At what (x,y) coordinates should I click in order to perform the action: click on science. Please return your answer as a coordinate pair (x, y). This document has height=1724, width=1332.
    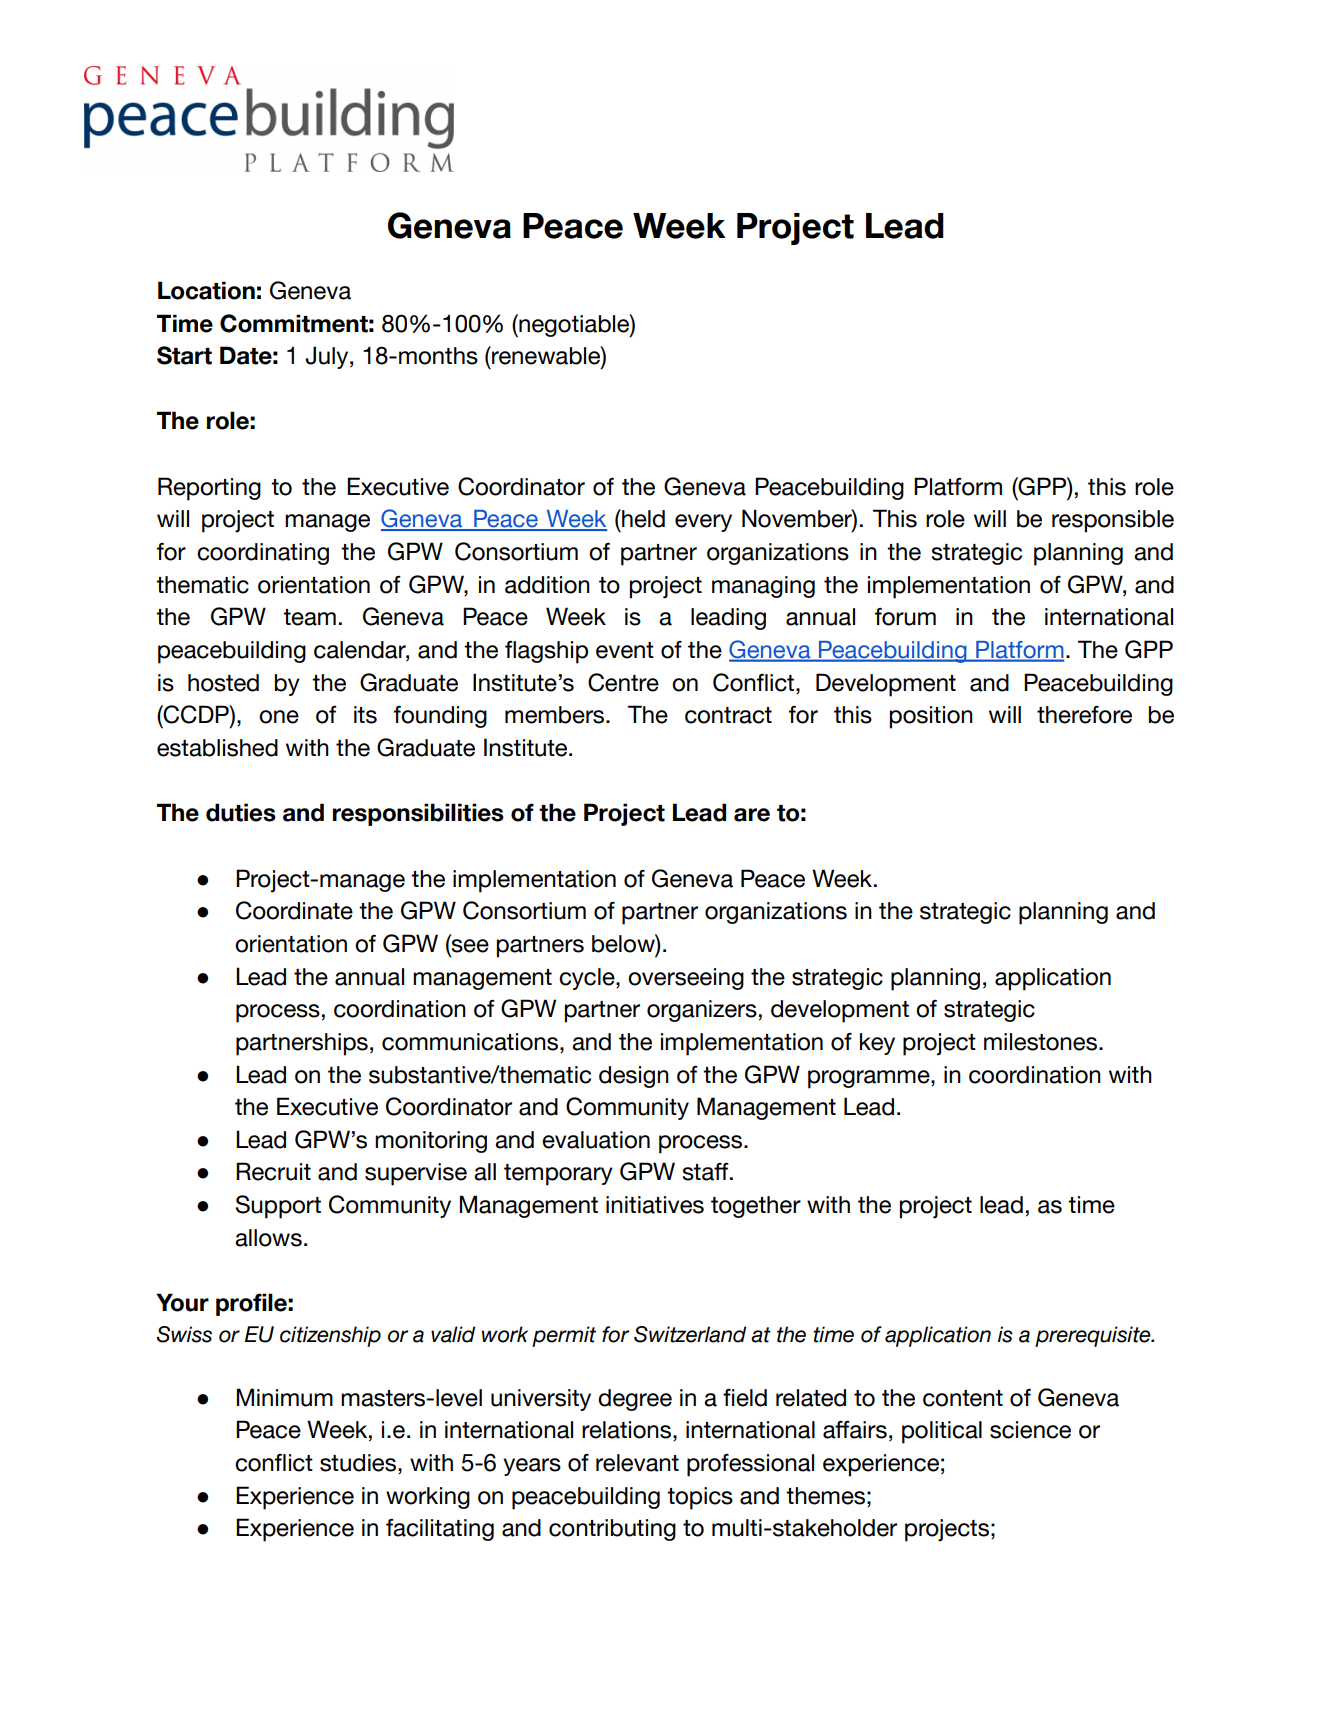
    Looking at the image, I should click on (1030, 1430).
